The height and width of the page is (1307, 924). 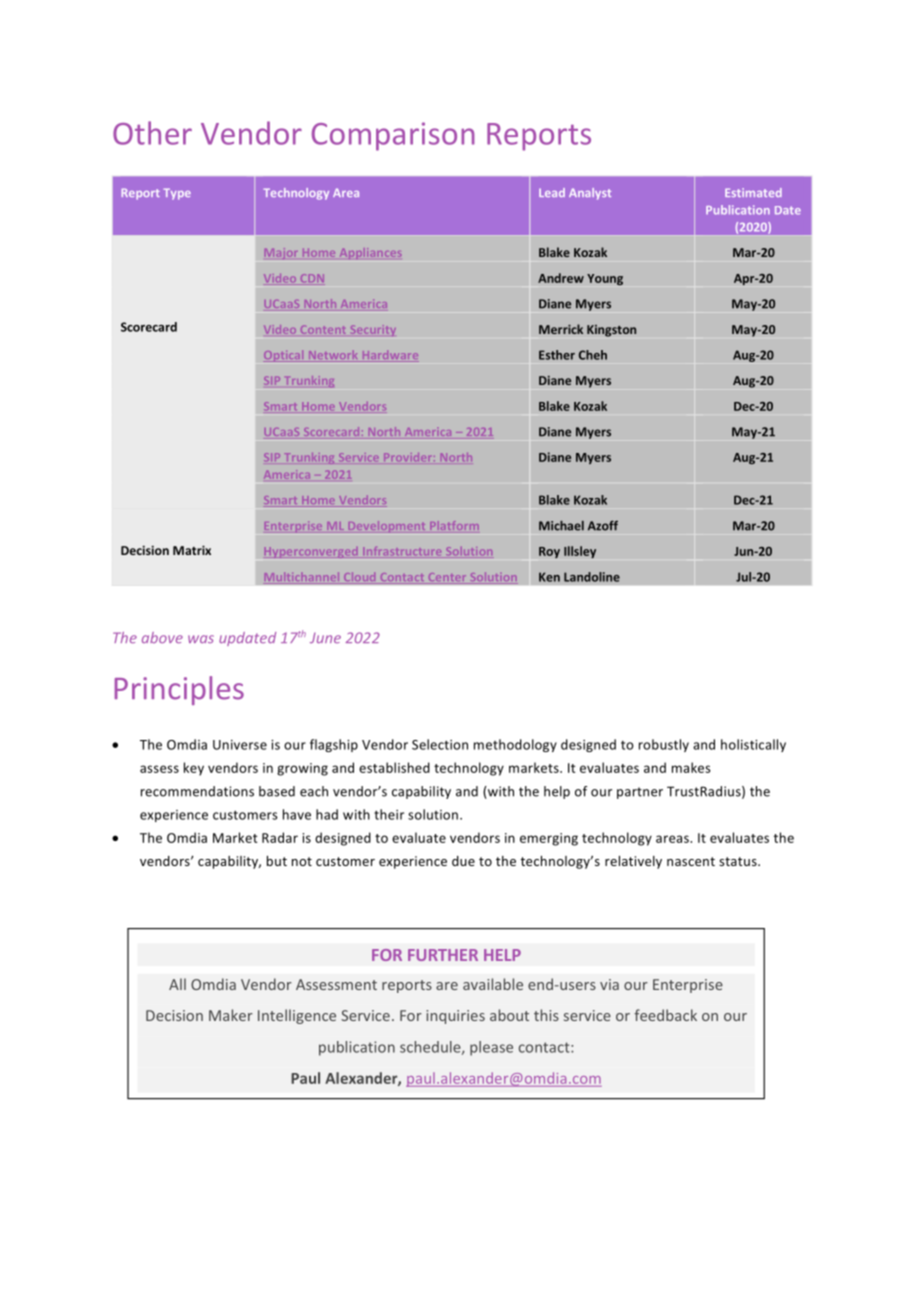 What do you see at coordinates (753, 192) in the page?
I see `Estimated` at bounding box center [753, 192].
